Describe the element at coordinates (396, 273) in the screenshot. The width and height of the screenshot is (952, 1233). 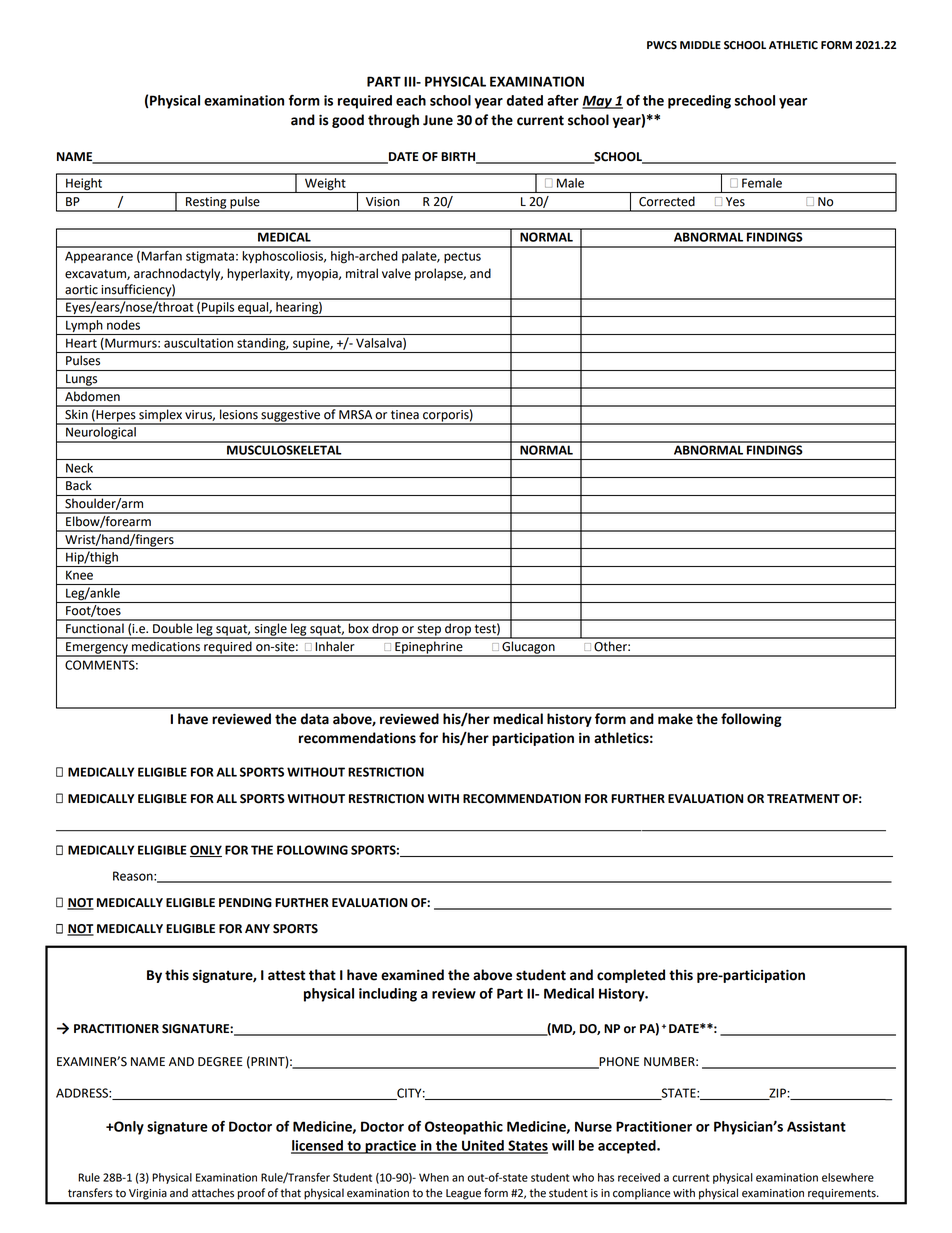
I see `valve` at that location.
